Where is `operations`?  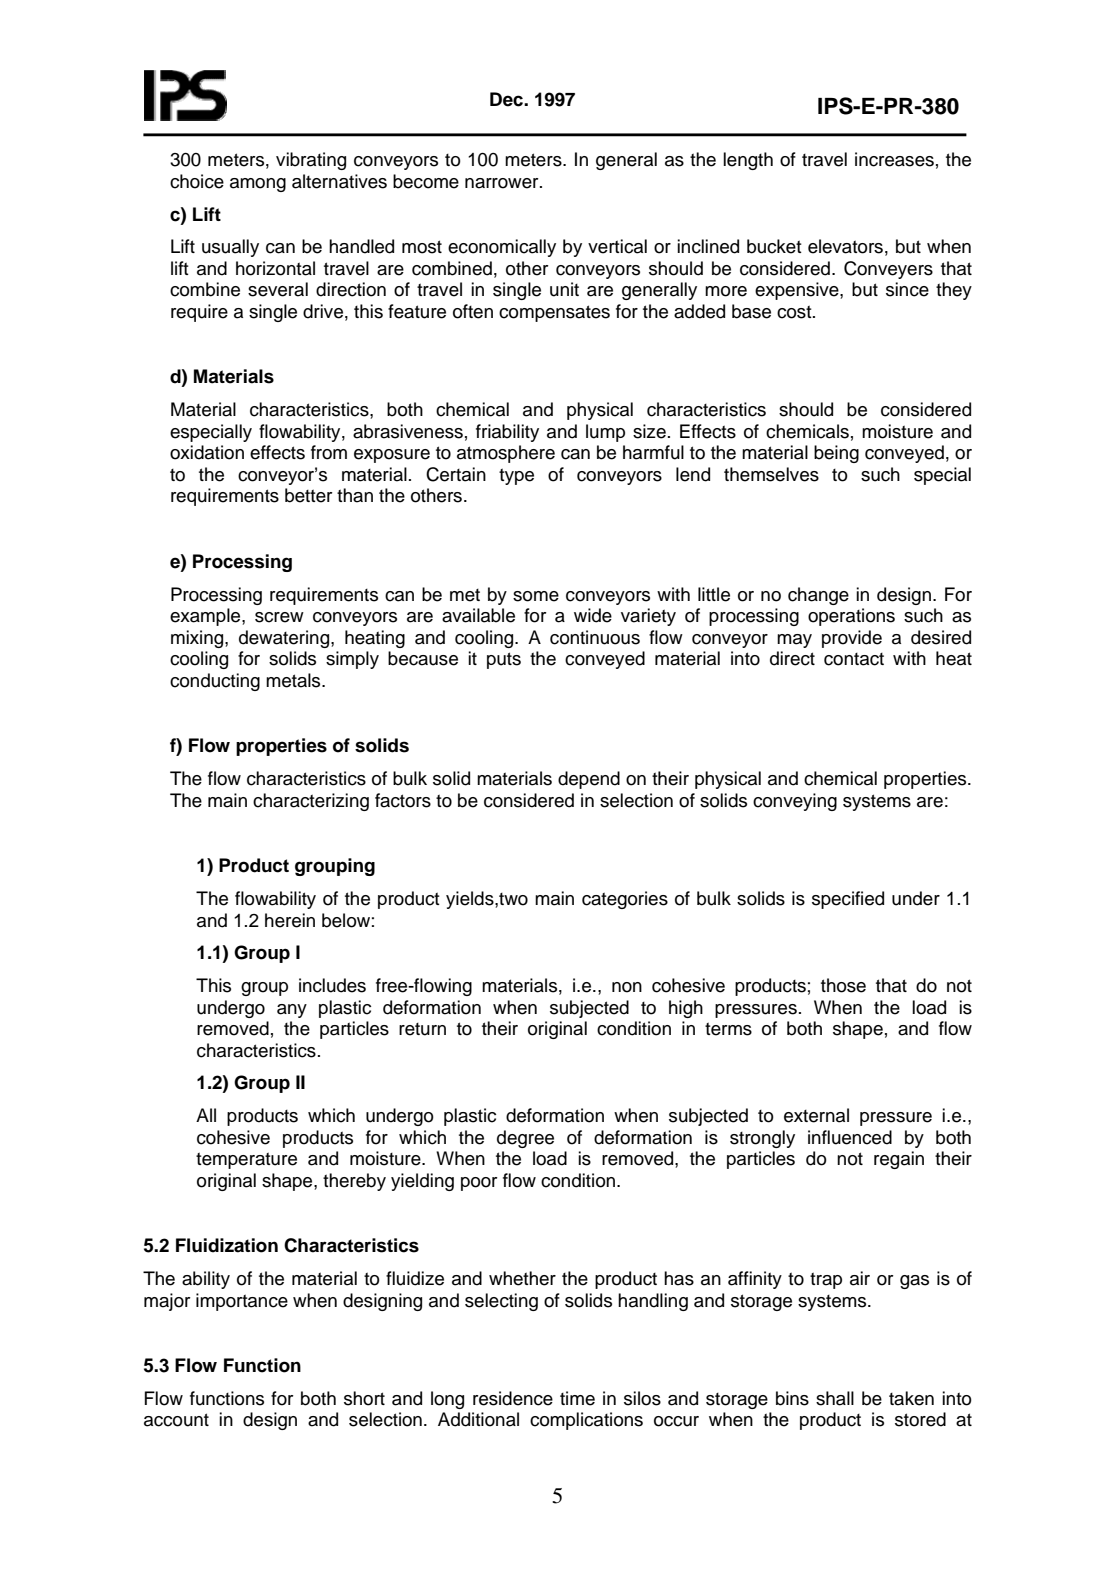 operations is located at coordinates (851, 617).
